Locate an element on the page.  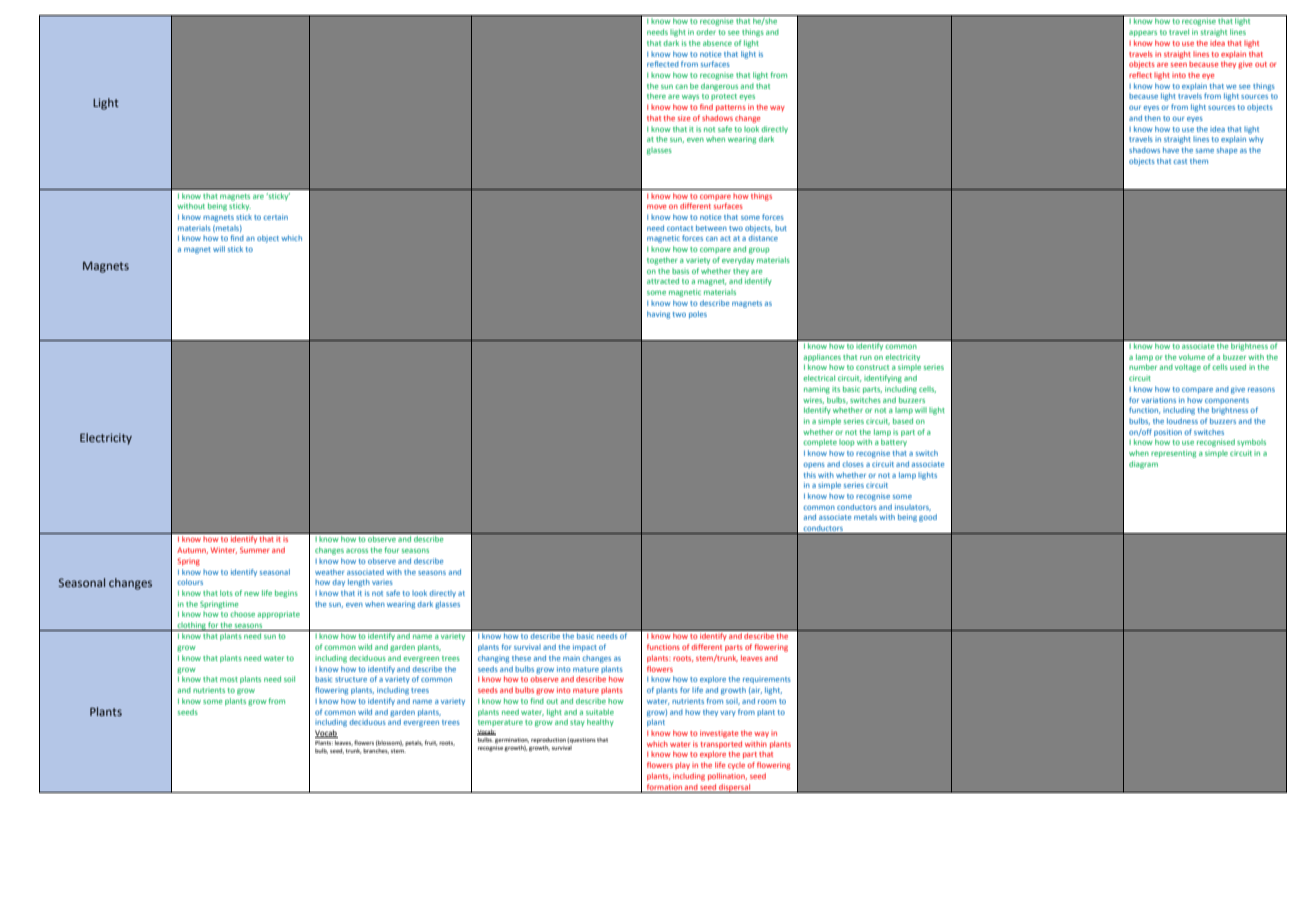
there is located at coordinates (656, 96).
